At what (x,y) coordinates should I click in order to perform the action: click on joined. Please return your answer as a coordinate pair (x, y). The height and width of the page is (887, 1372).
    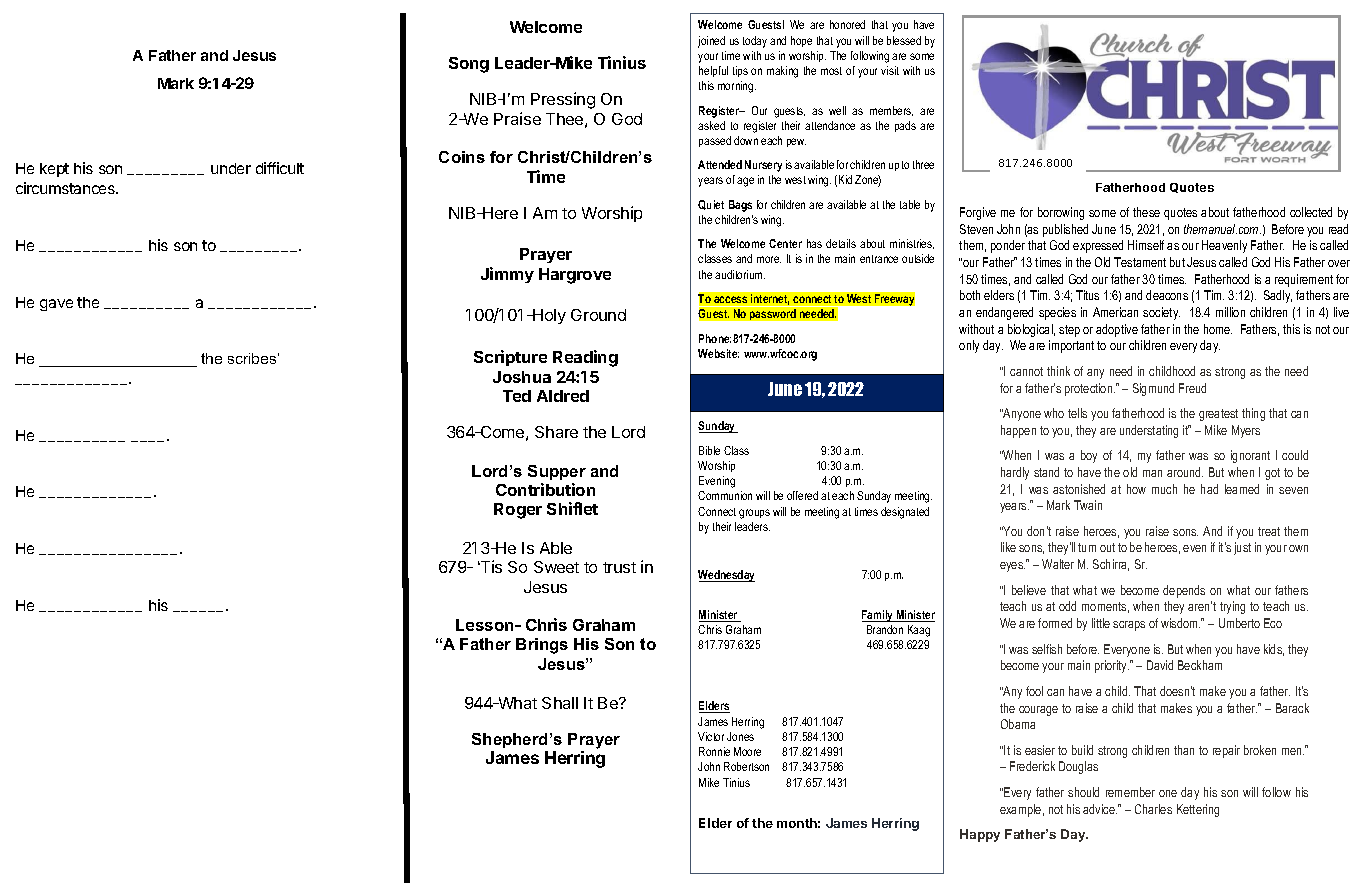
    Looking at the image, I should click on (711, 42).
